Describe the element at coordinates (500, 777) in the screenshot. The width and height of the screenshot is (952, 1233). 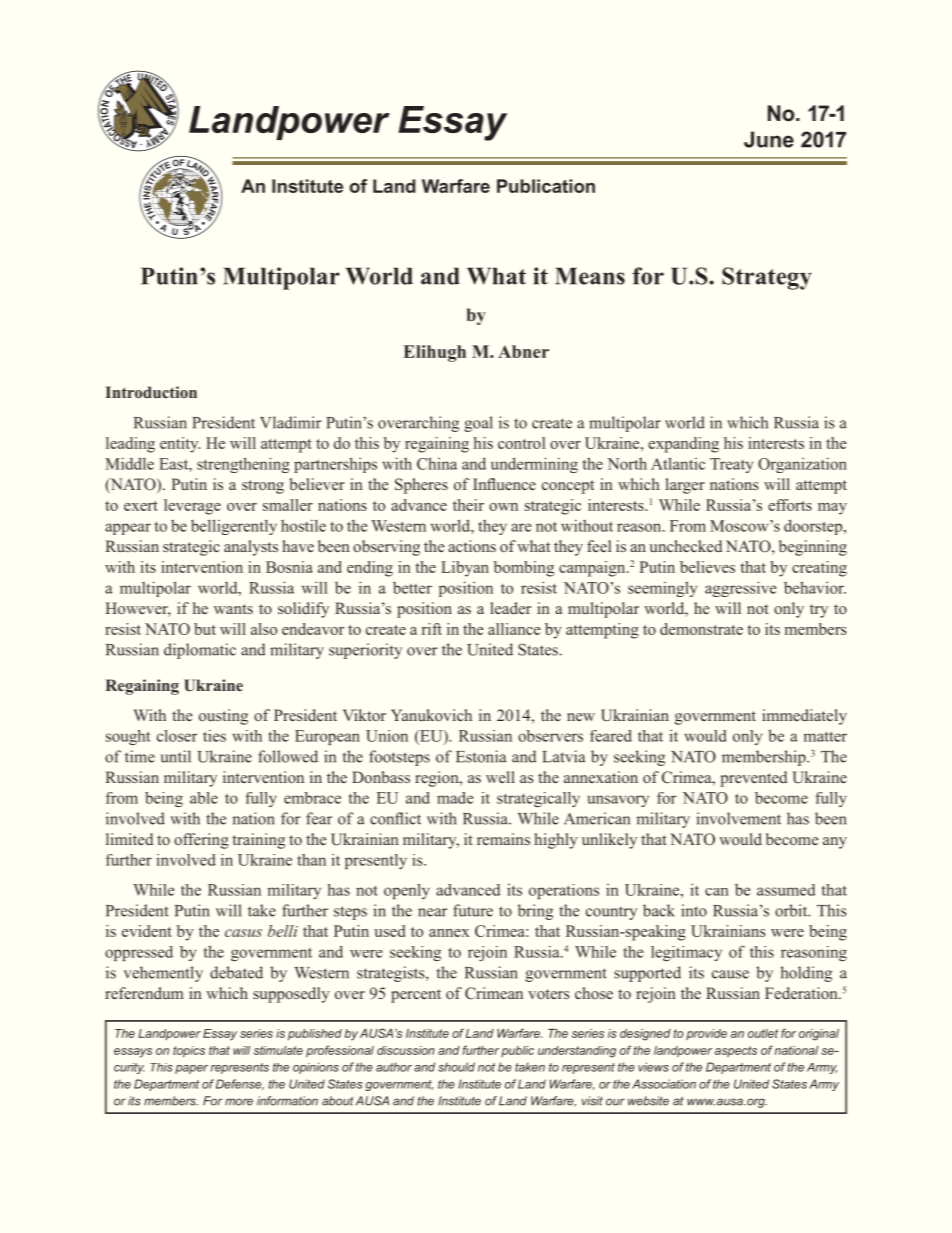
I see `well` at that location.
